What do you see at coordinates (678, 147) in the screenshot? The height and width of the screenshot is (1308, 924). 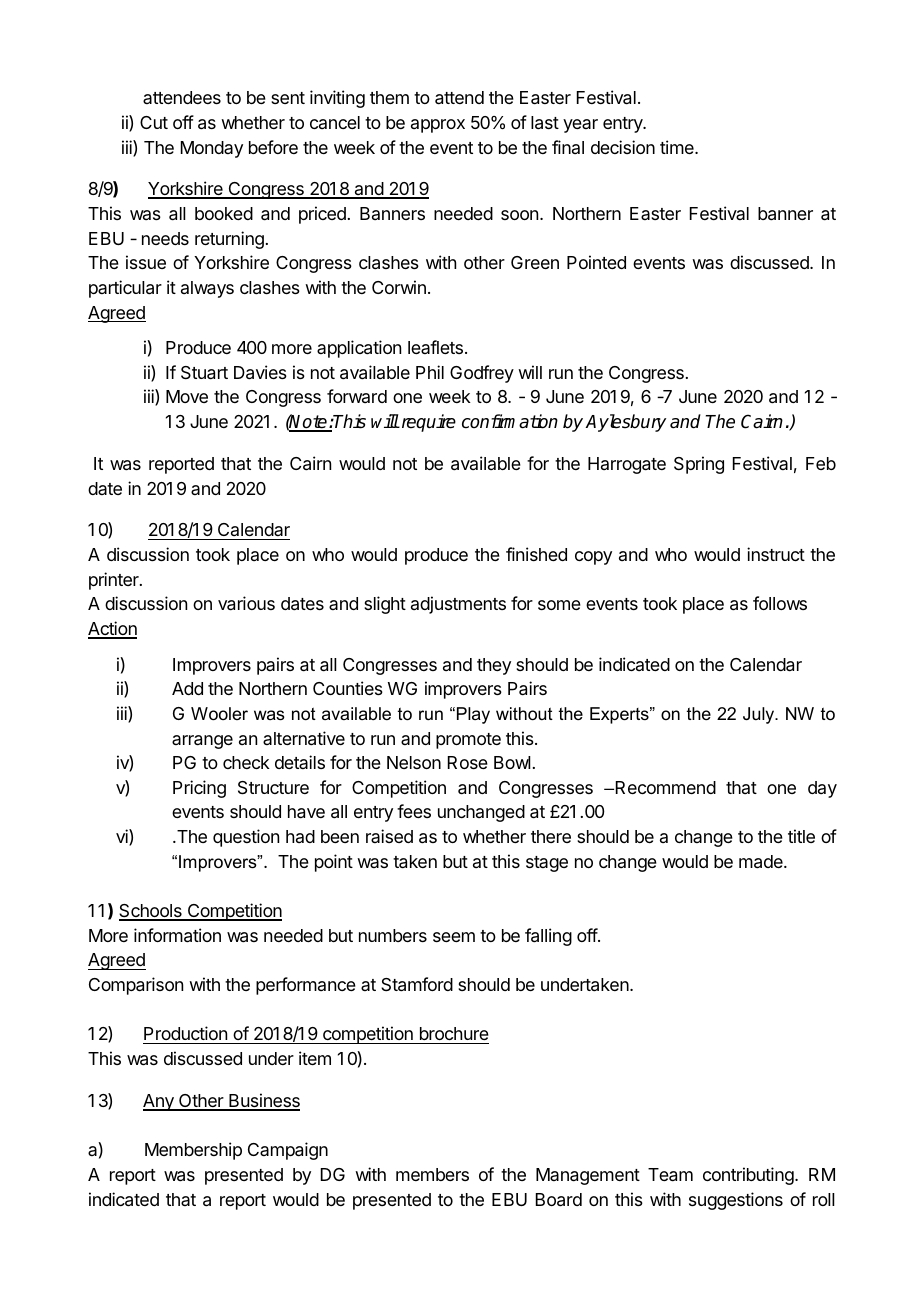 I see `time` at bounding box center [678, 147].
